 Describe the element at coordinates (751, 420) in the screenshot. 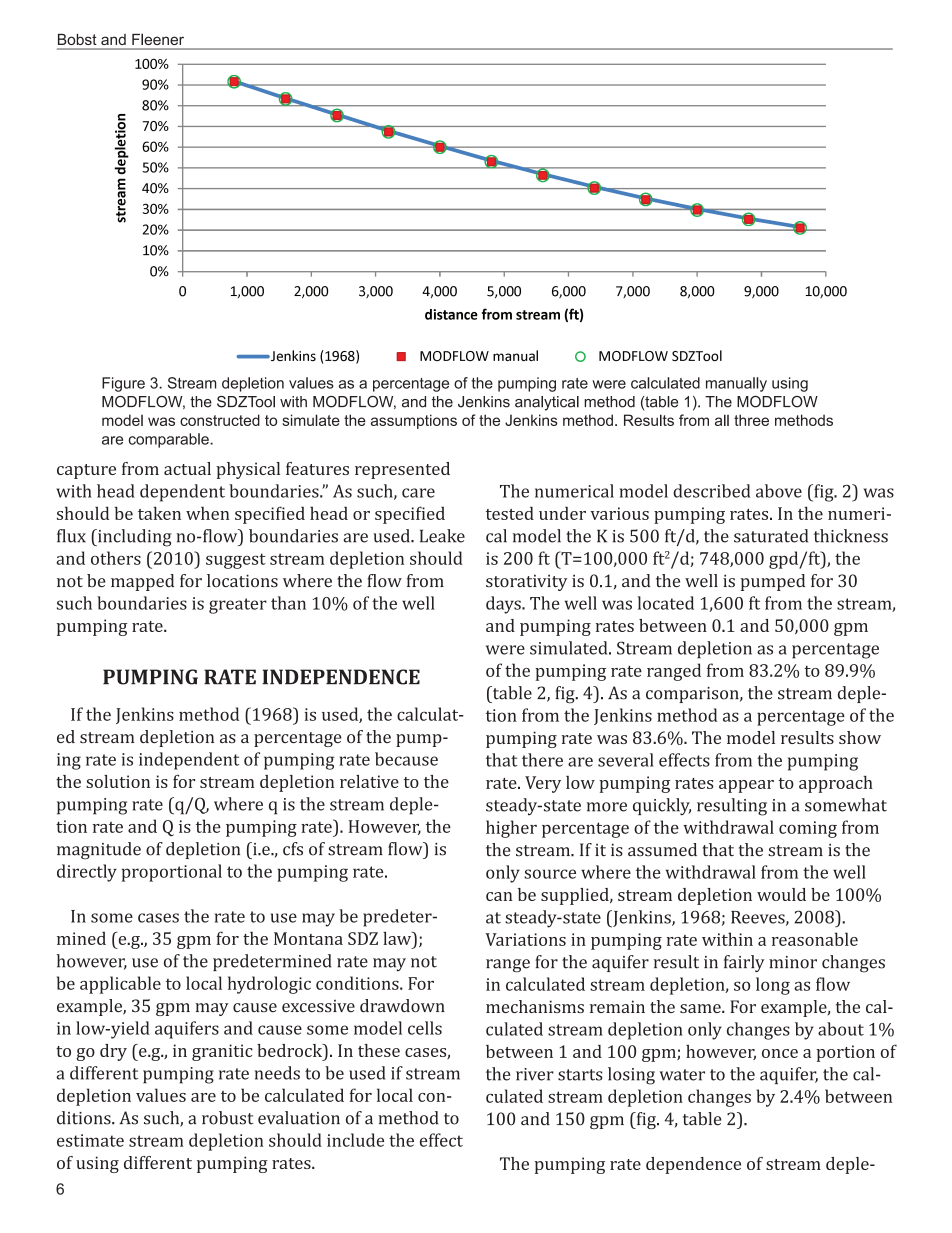

I see `three` at that location.
